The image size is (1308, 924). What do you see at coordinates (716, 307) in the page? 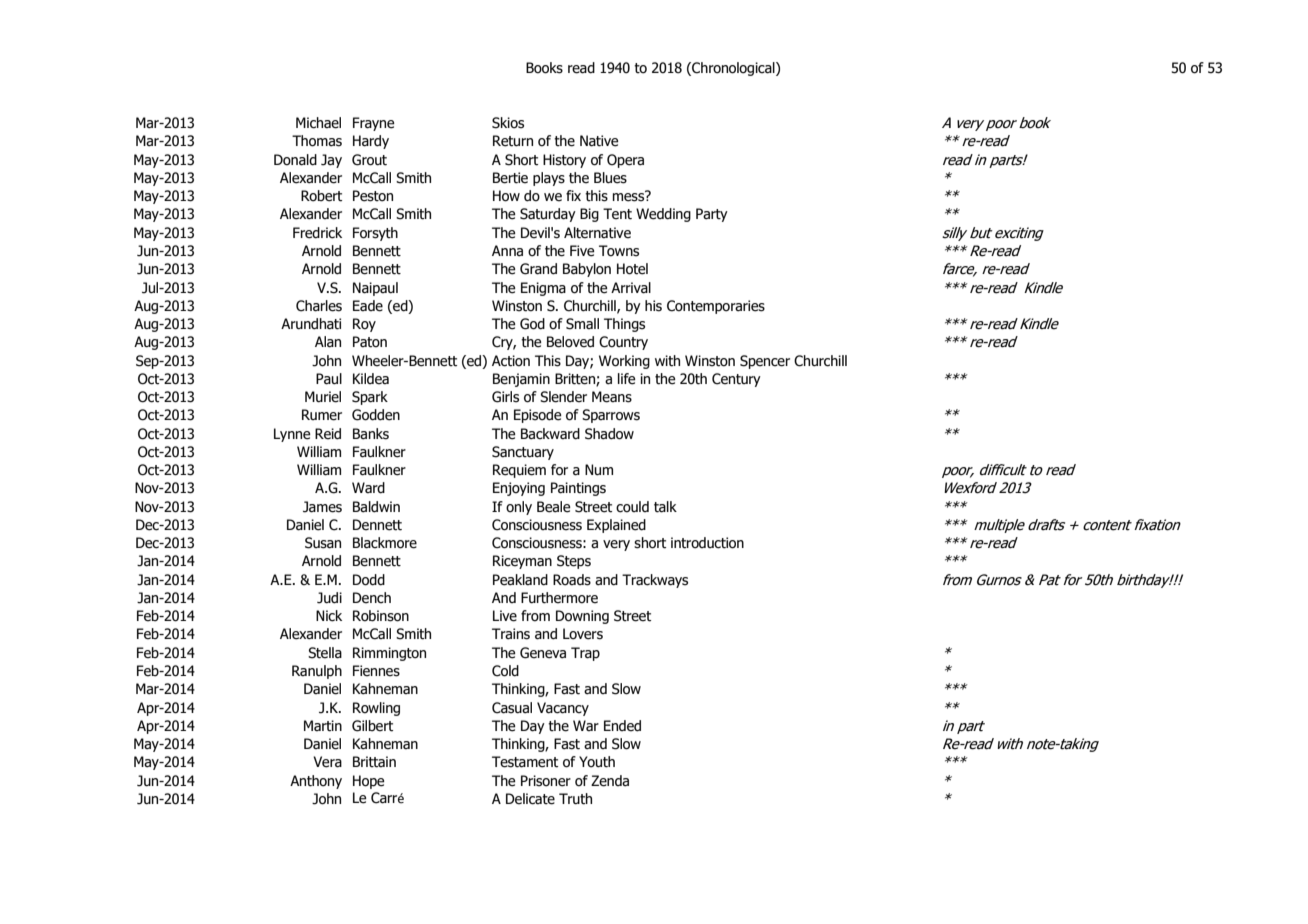
I see `Contemporaries` at bounding box center [716, 307].
